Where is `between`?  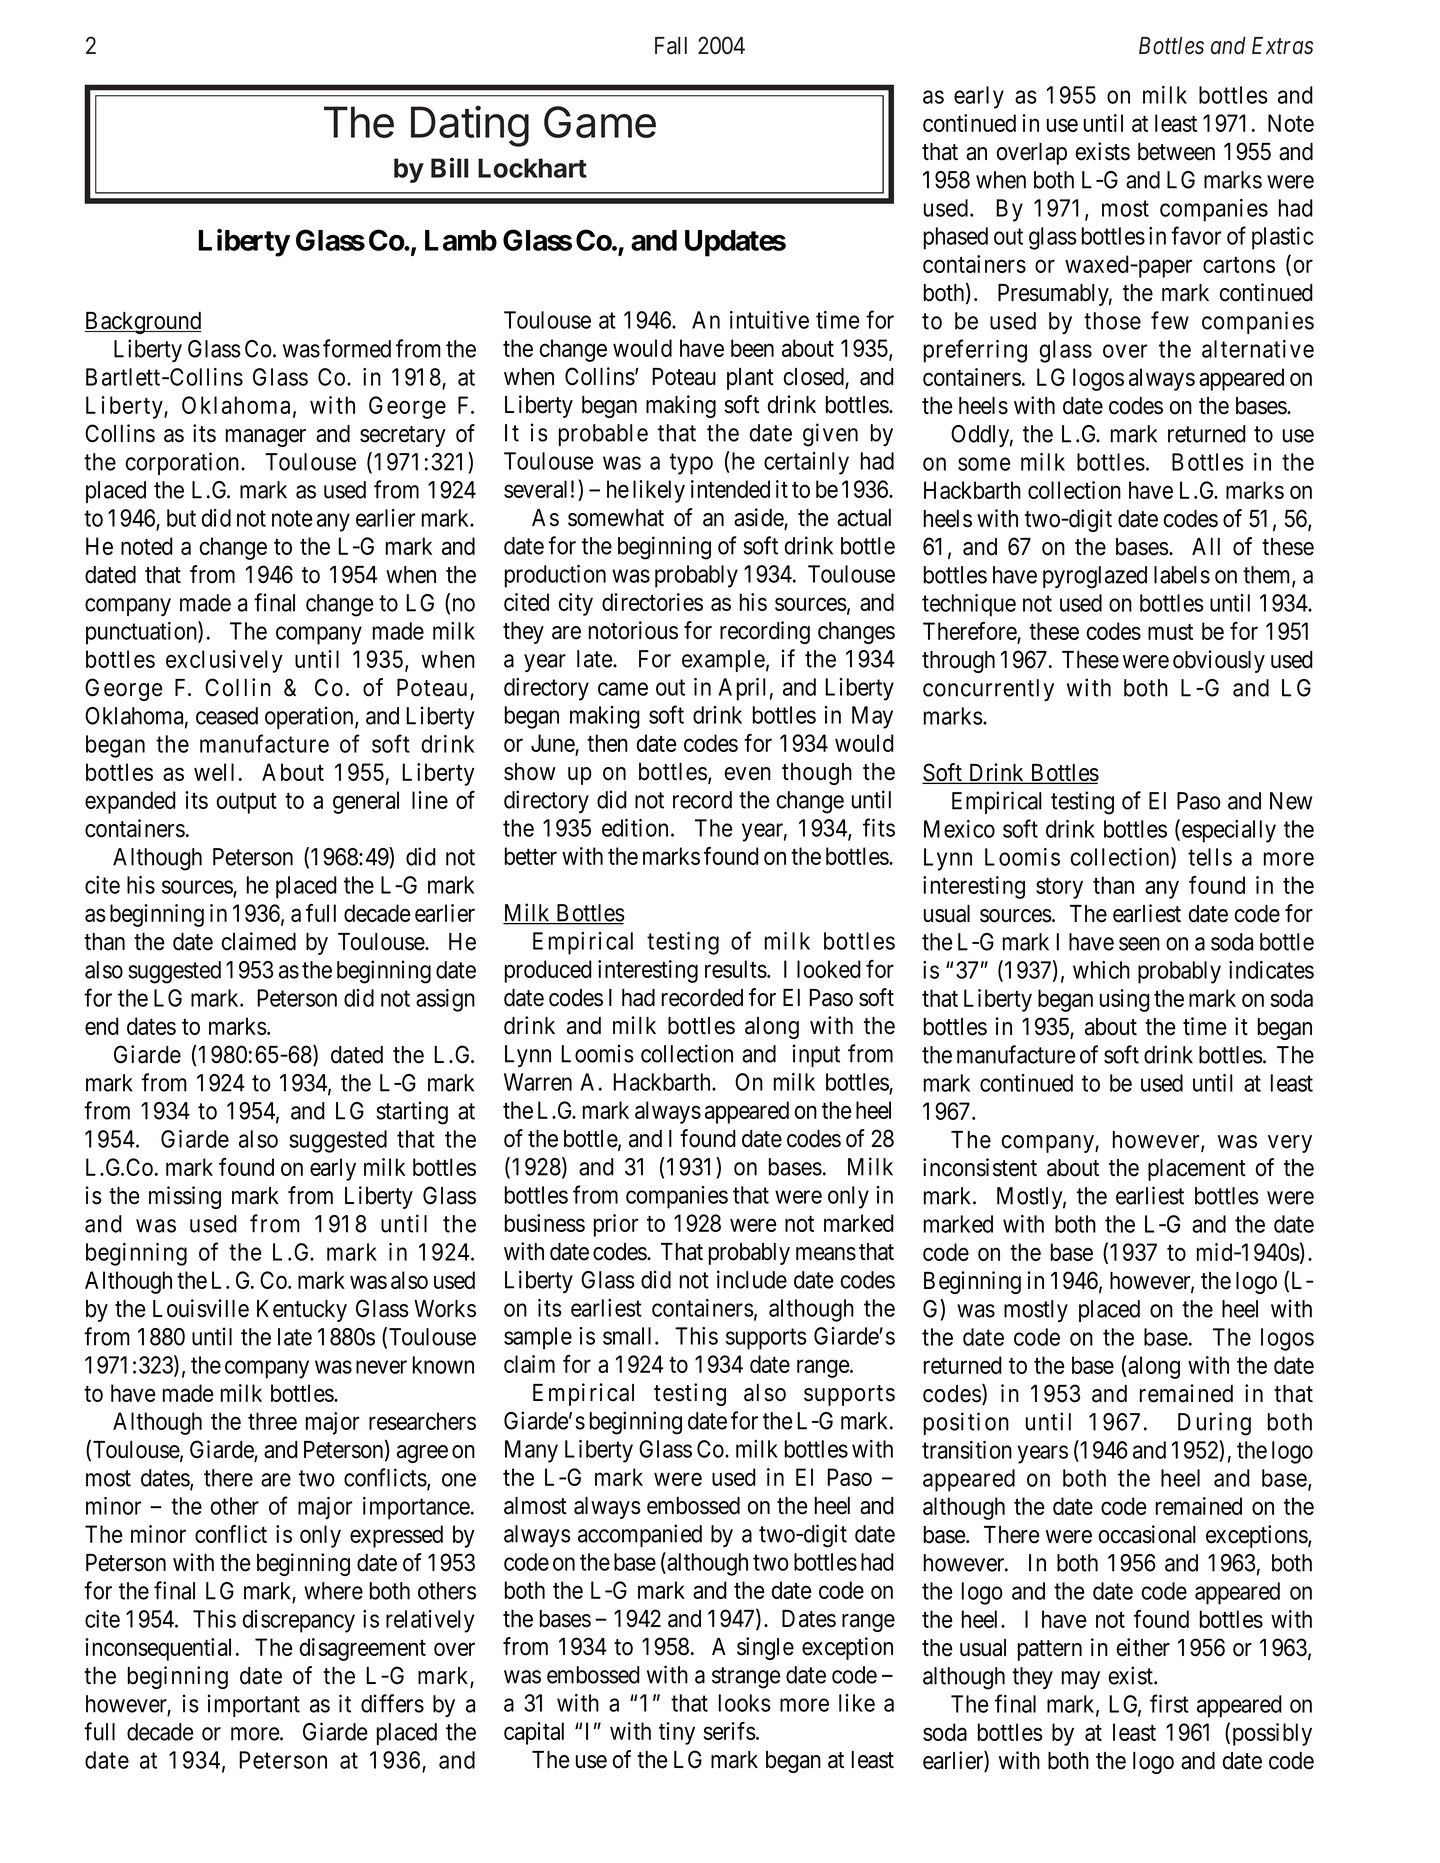
between is located at coordinates (1176, 152).
